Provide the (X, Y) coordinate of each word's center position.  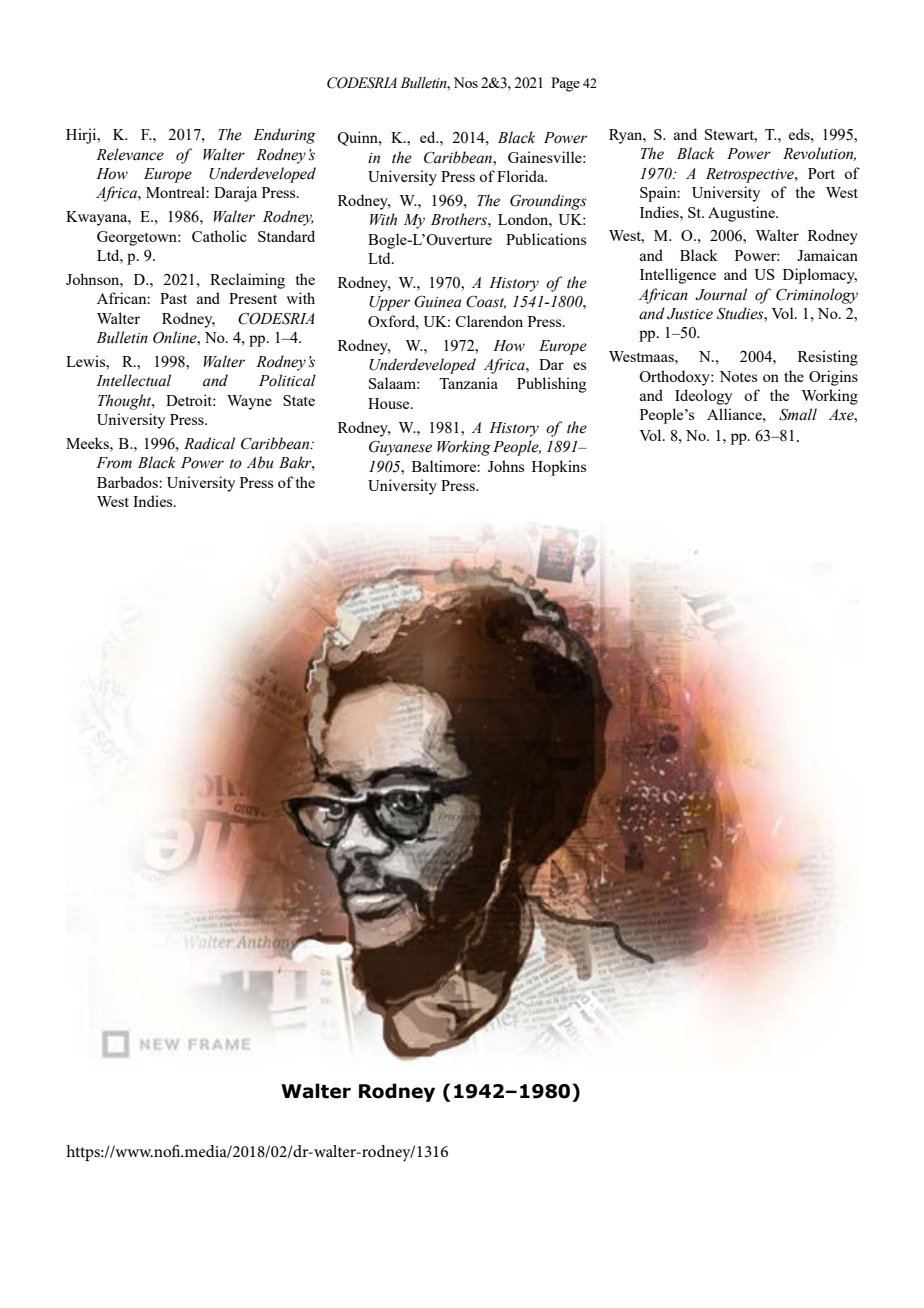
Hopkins (559, 468)
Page (565, 84)
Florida (522, 176)
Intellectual (133, 380)
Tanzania (468, 383)
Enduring (284, 136)
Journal (721, 294)
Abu (260, 462)
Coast (486, 302)
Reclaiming (247, 281)
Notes (738, 376)
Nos (465, 82)
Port (821, 173)
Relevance (130, 154)
